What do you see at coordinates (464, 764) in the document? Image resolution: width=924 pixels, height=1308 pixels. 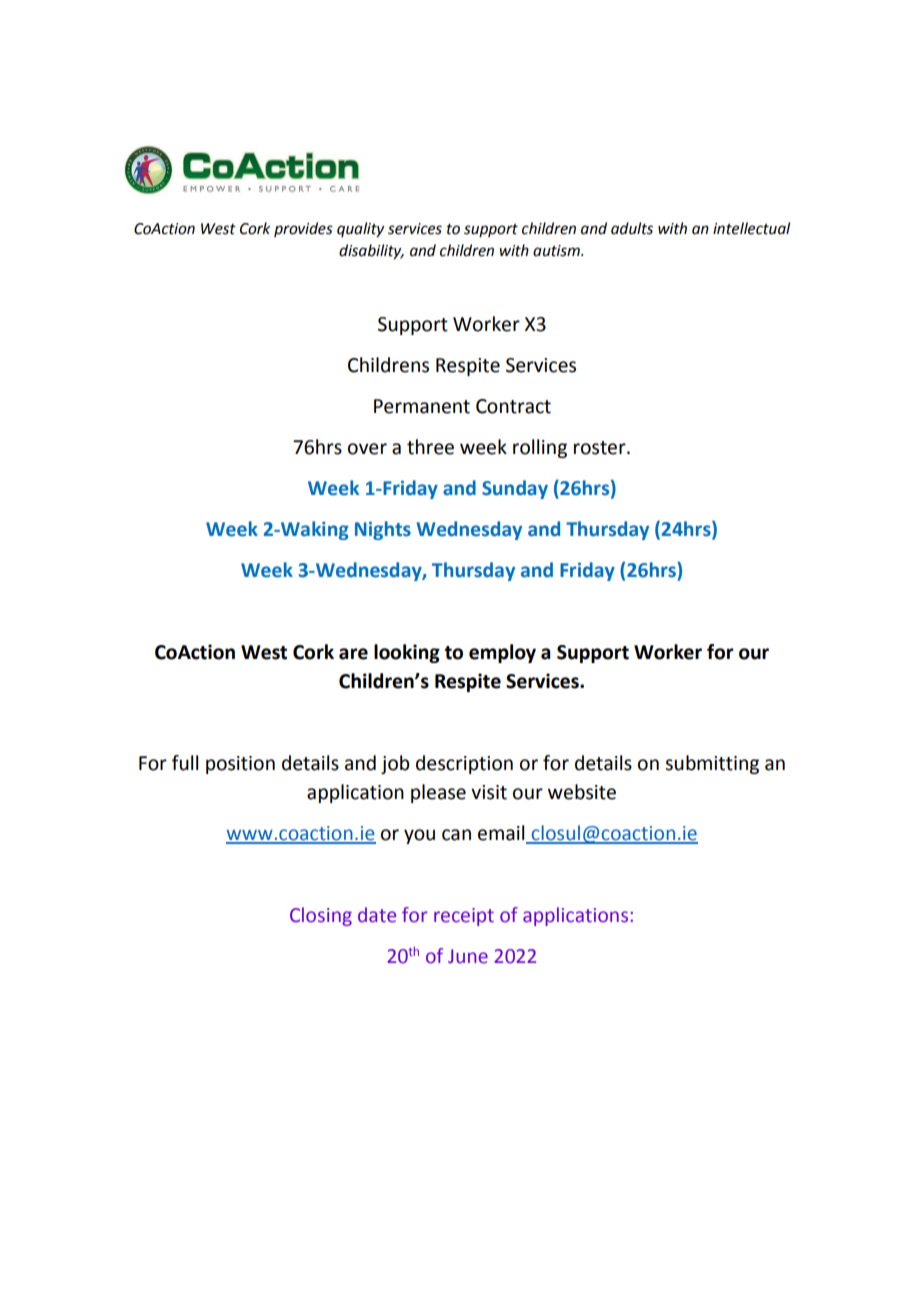 I see `description` at bounding box center [464, 764].
